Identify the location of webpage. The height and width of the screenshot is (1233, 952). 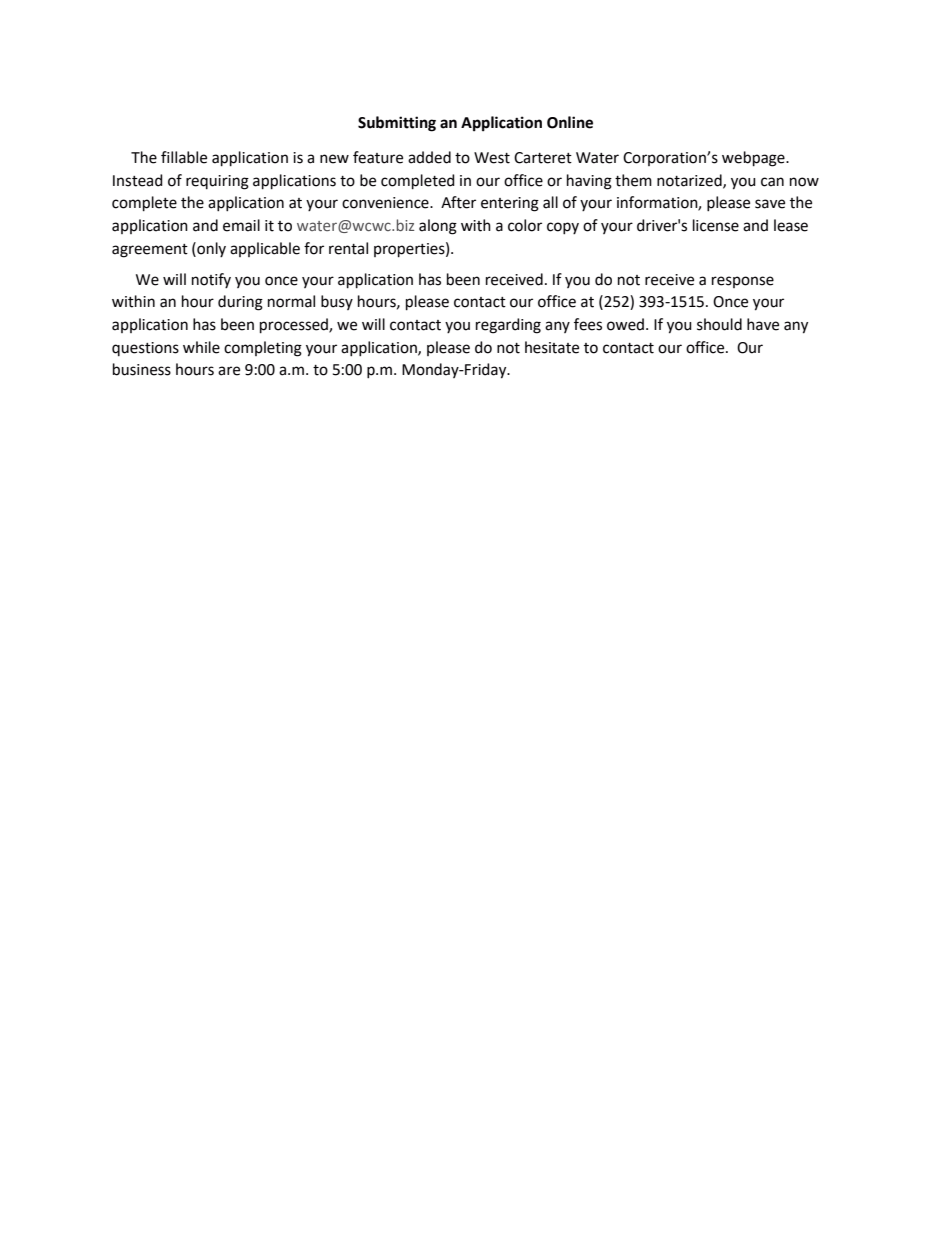
(754, 159).
